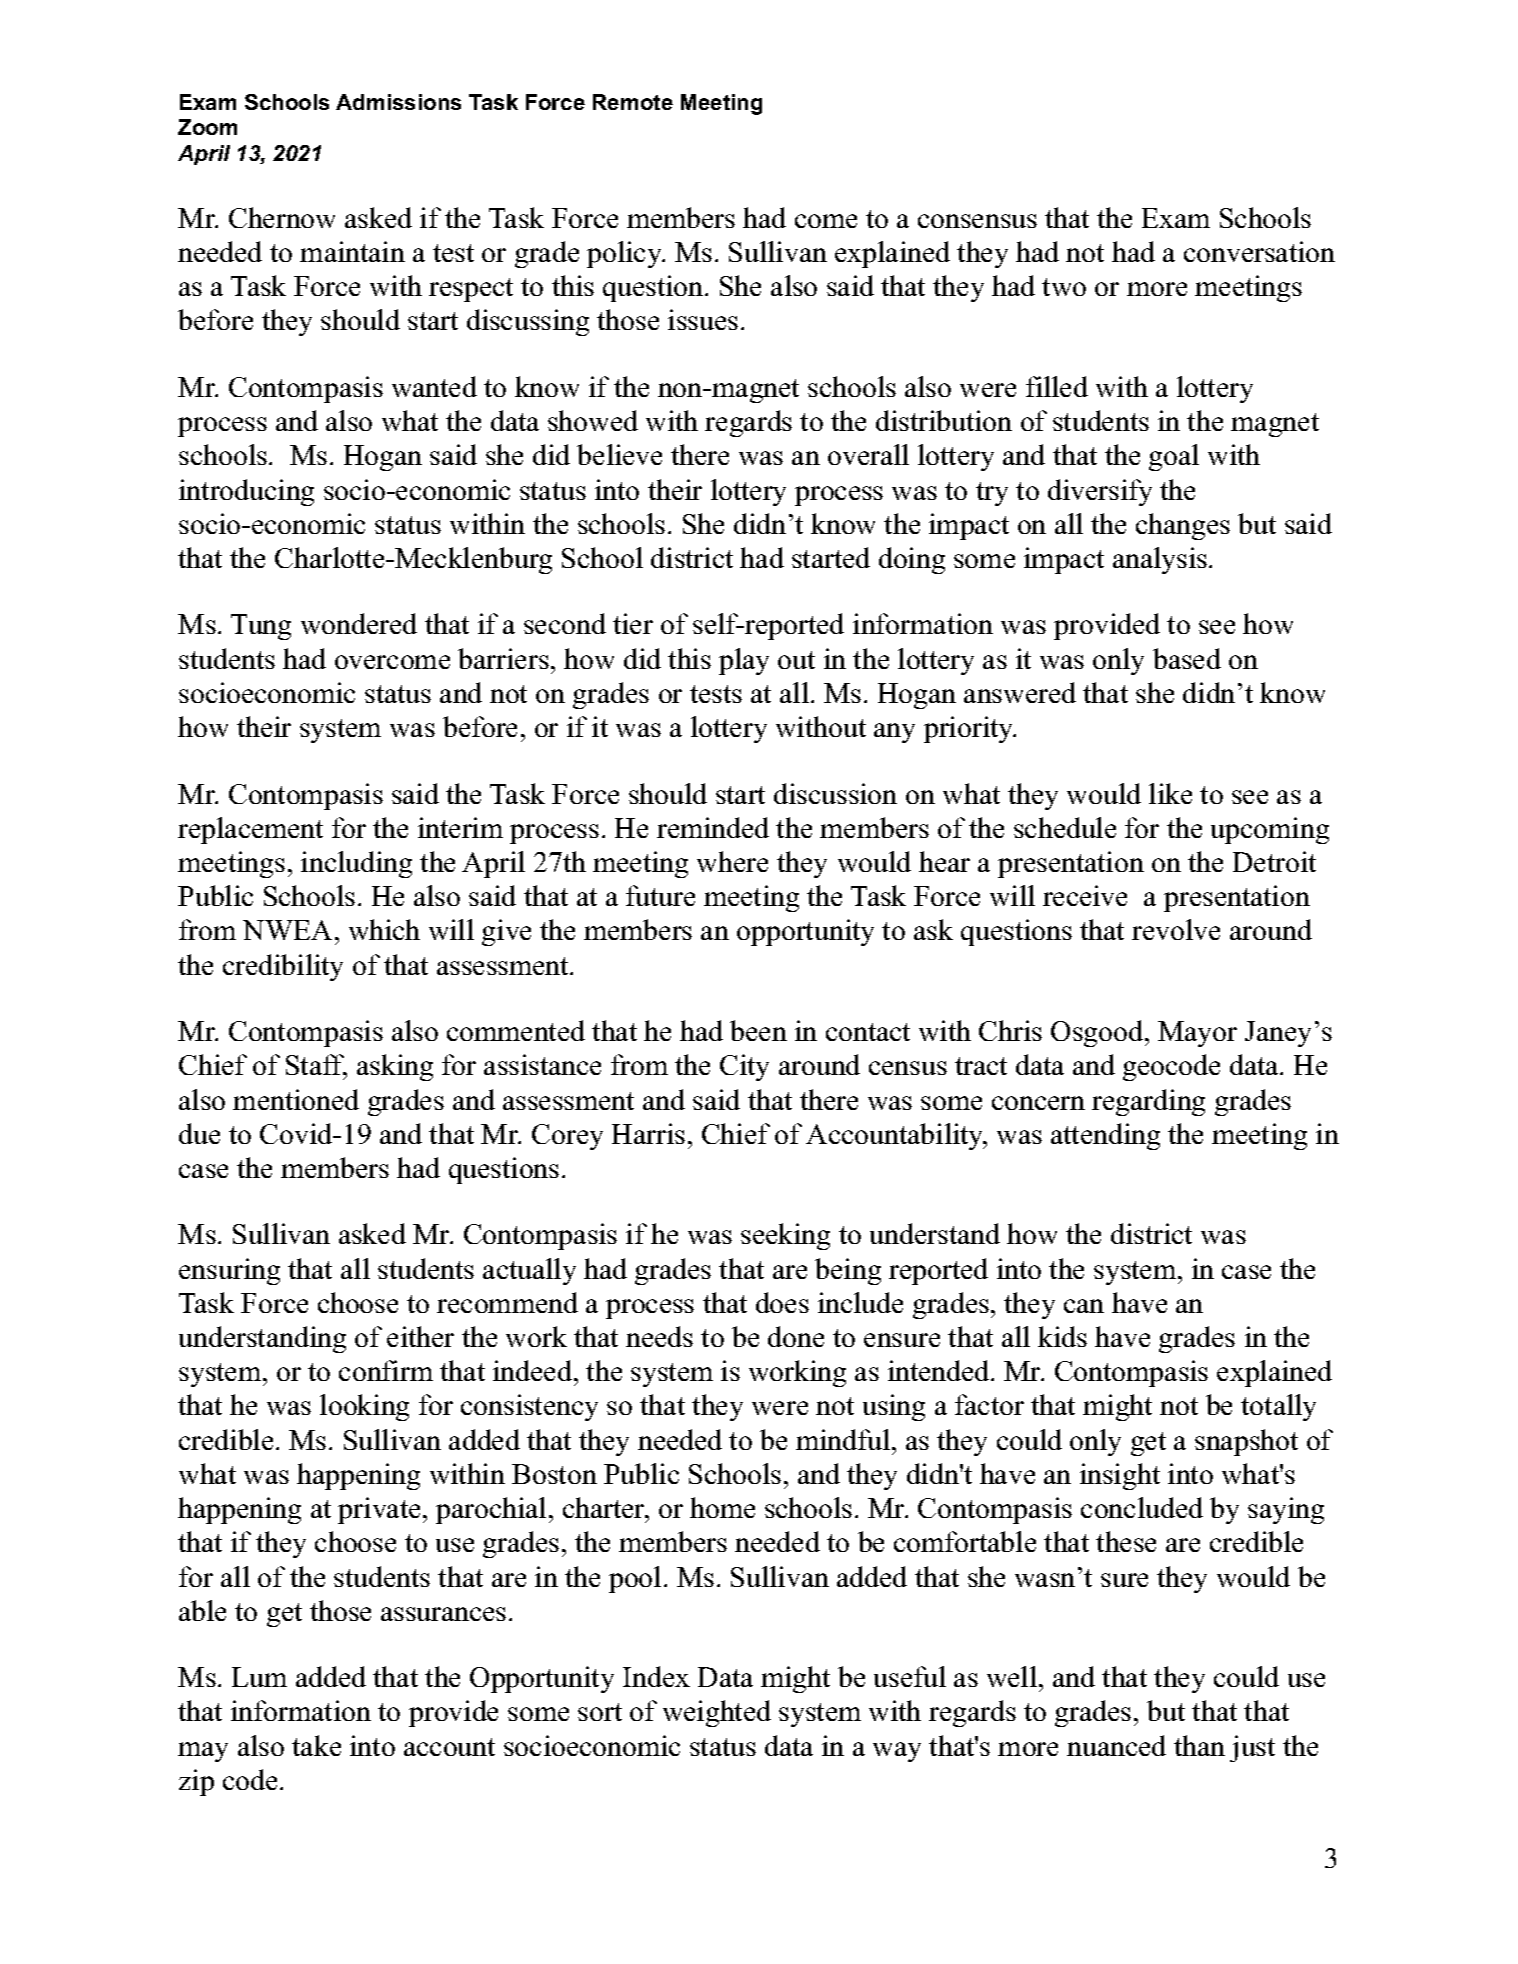  What do you see at coordinates (1084, 1306) in the screenshot?
I see `can` at bounding box center [1084, 1306].
